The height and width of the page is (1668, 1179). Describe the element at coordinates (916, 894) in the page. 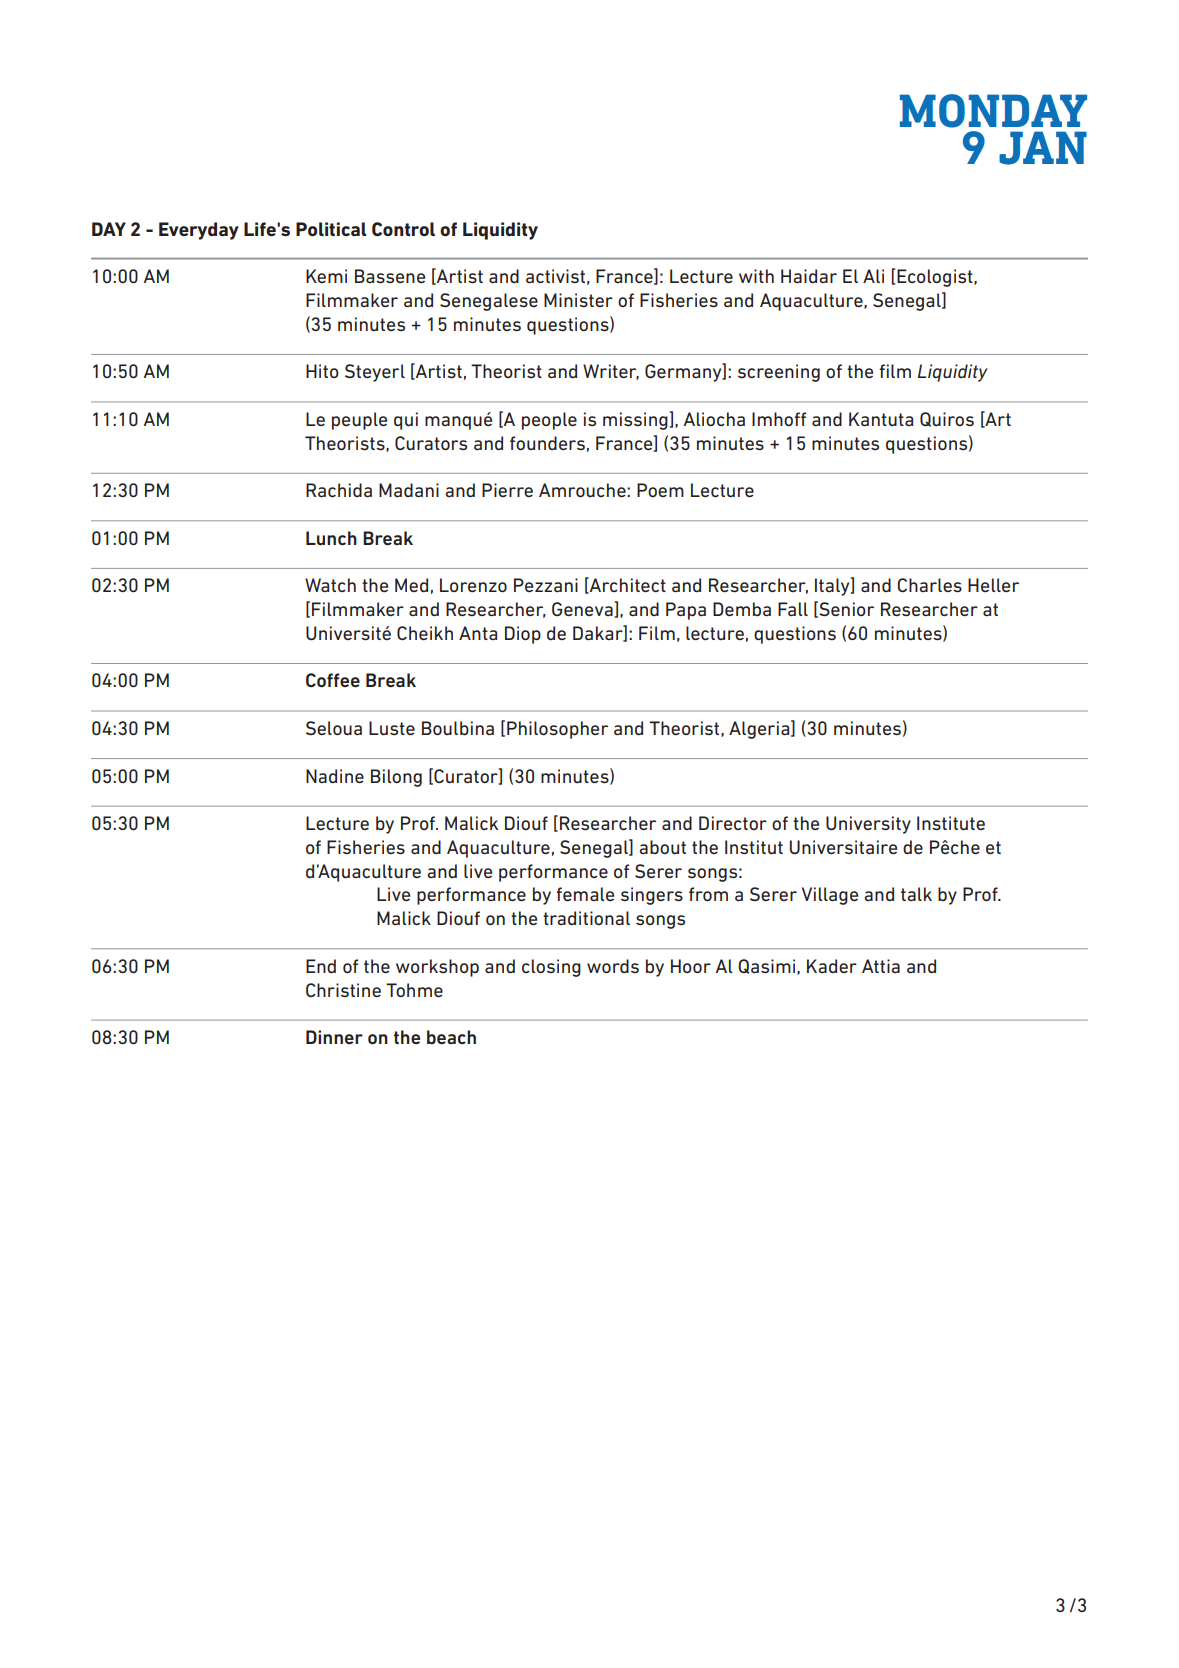

I see `talk` at that location.
